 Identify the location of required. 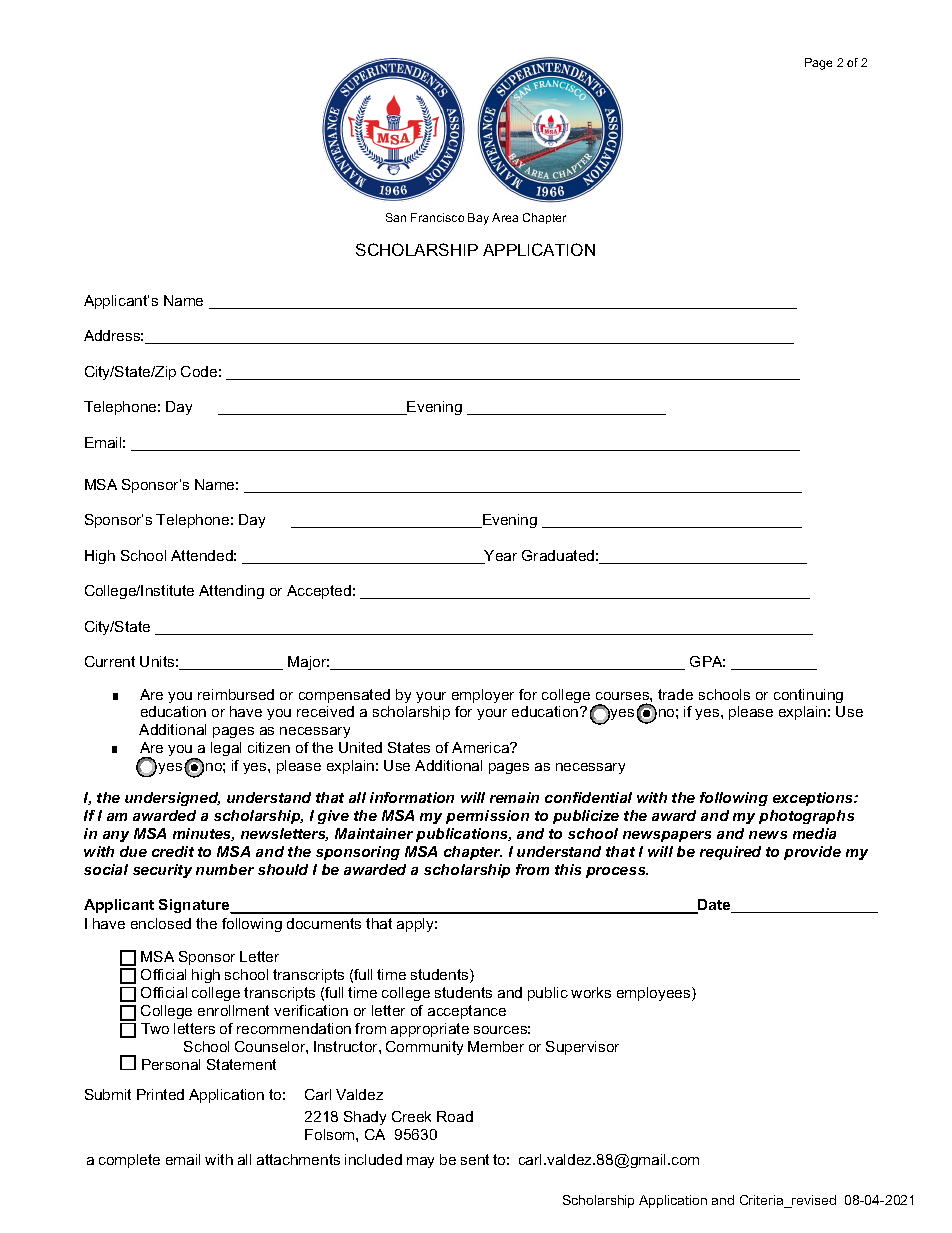
(730, 853).
